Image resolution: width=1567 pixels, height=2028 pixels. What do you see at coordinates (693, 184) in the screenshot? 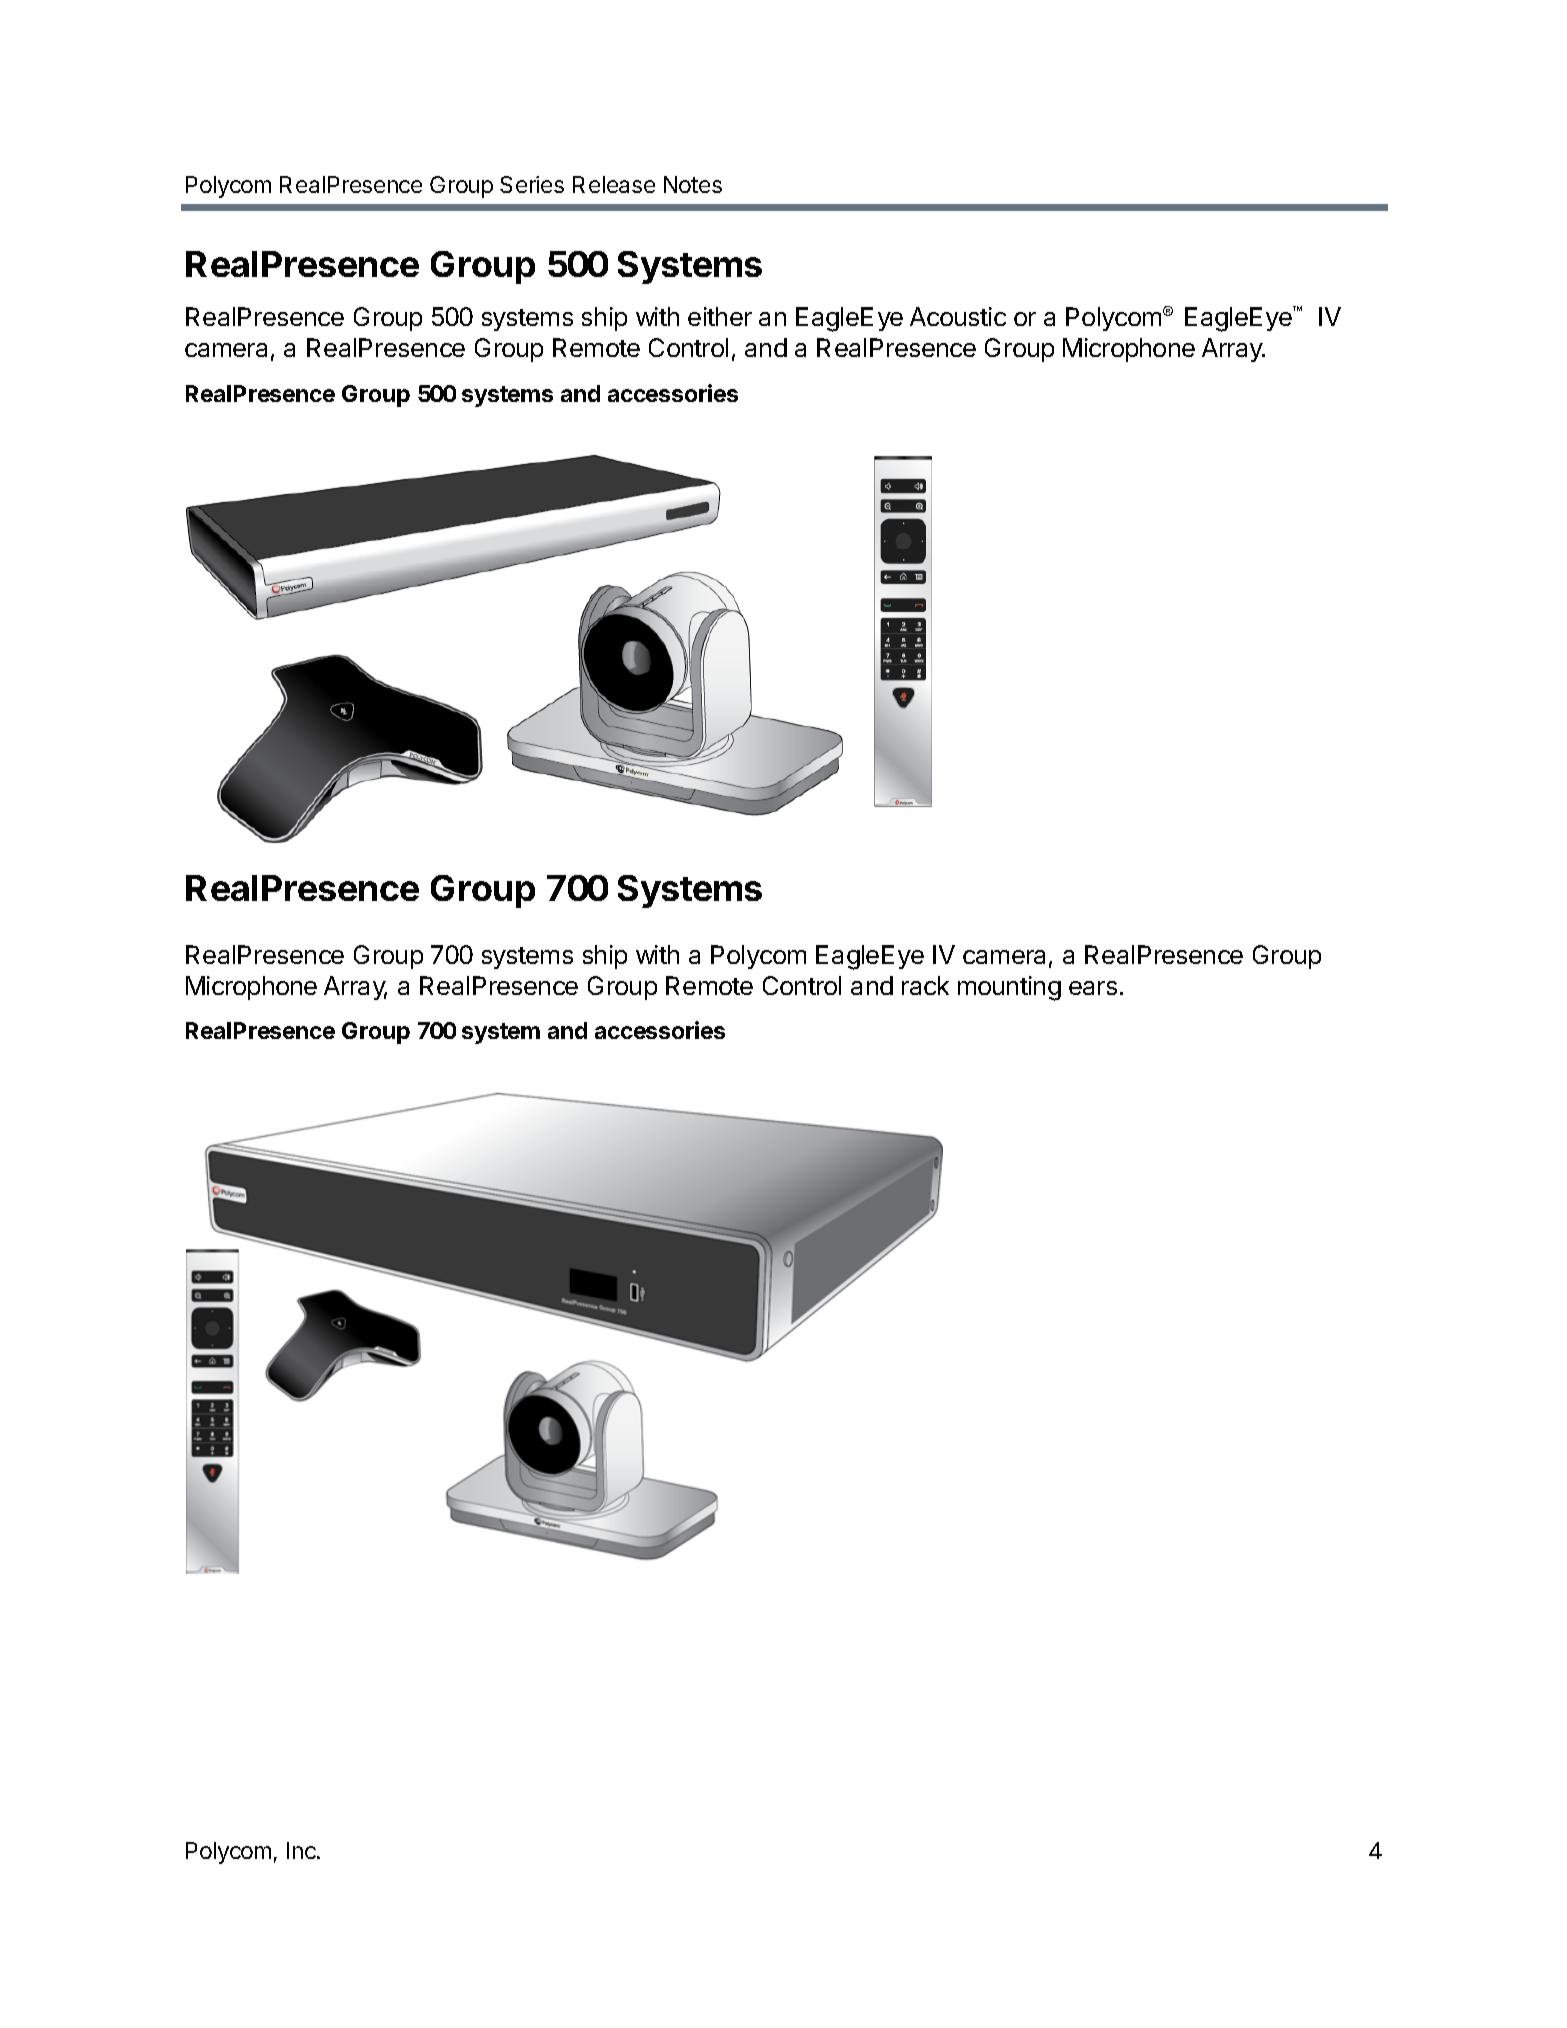
I see `Notes` at bounding box center [693, 184].
